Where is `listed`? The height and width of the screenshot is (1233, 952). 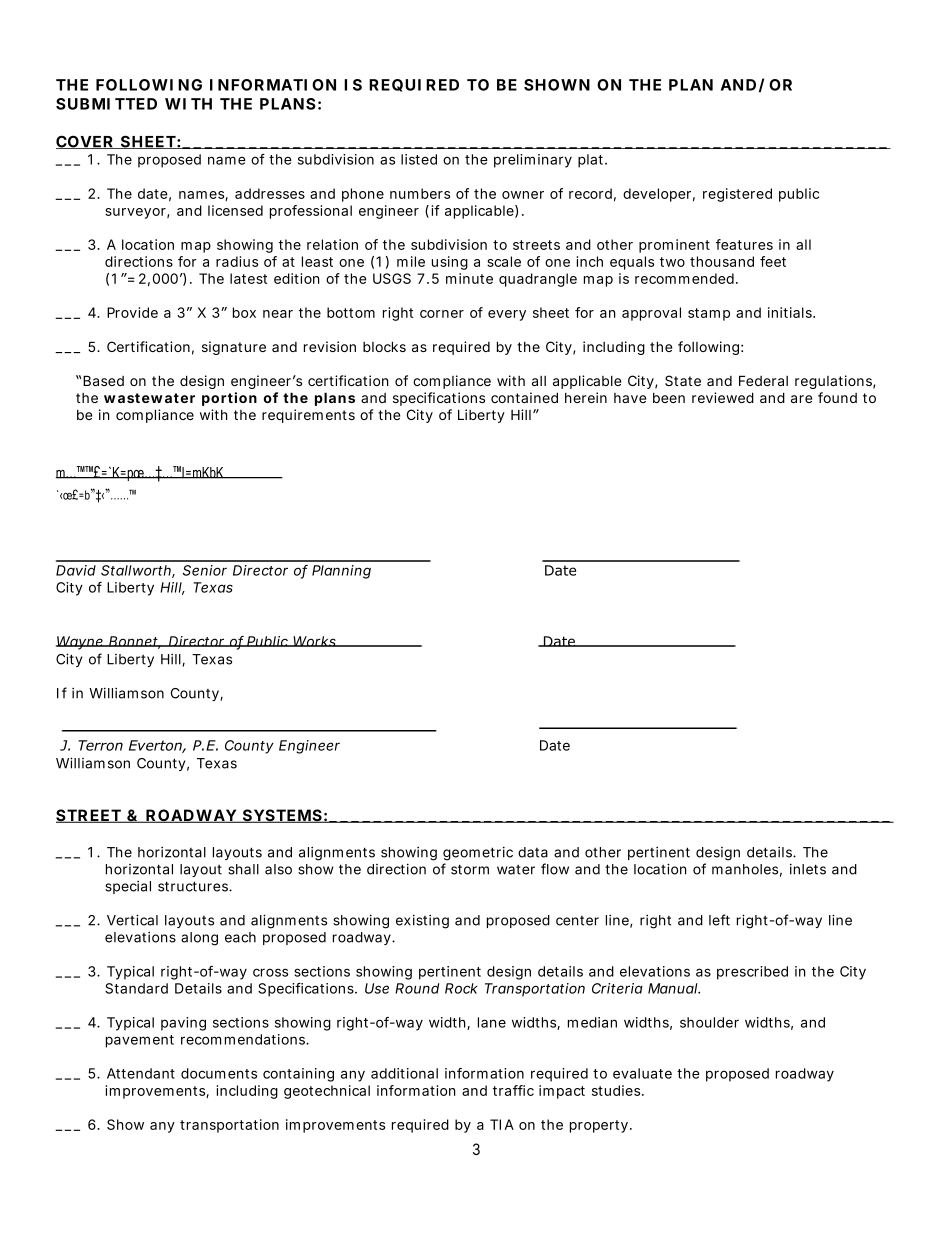
listed is located at coordinates (419, 159).
